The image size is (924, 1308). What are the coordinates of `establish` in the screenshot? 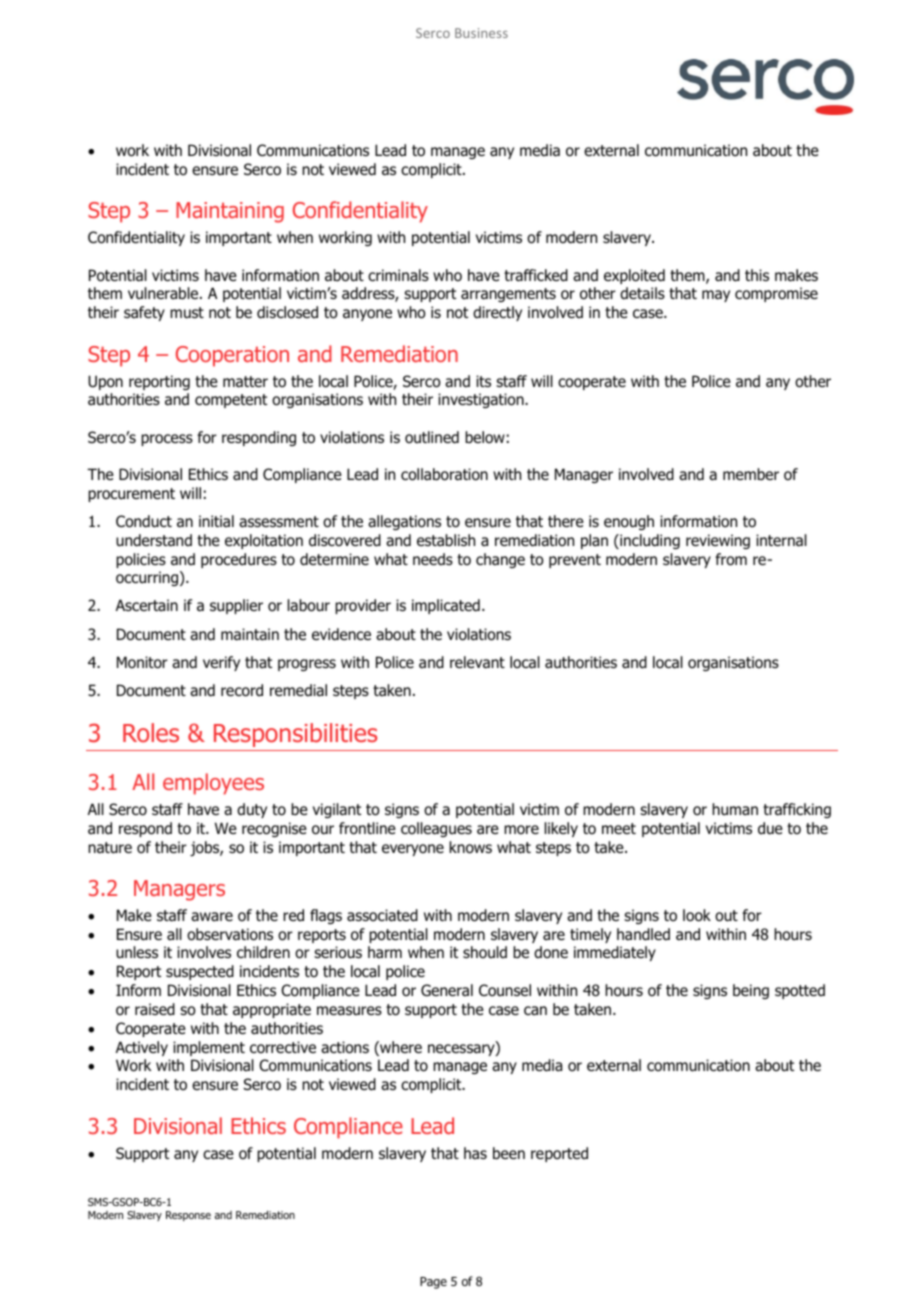 It's located at (446, 540).
